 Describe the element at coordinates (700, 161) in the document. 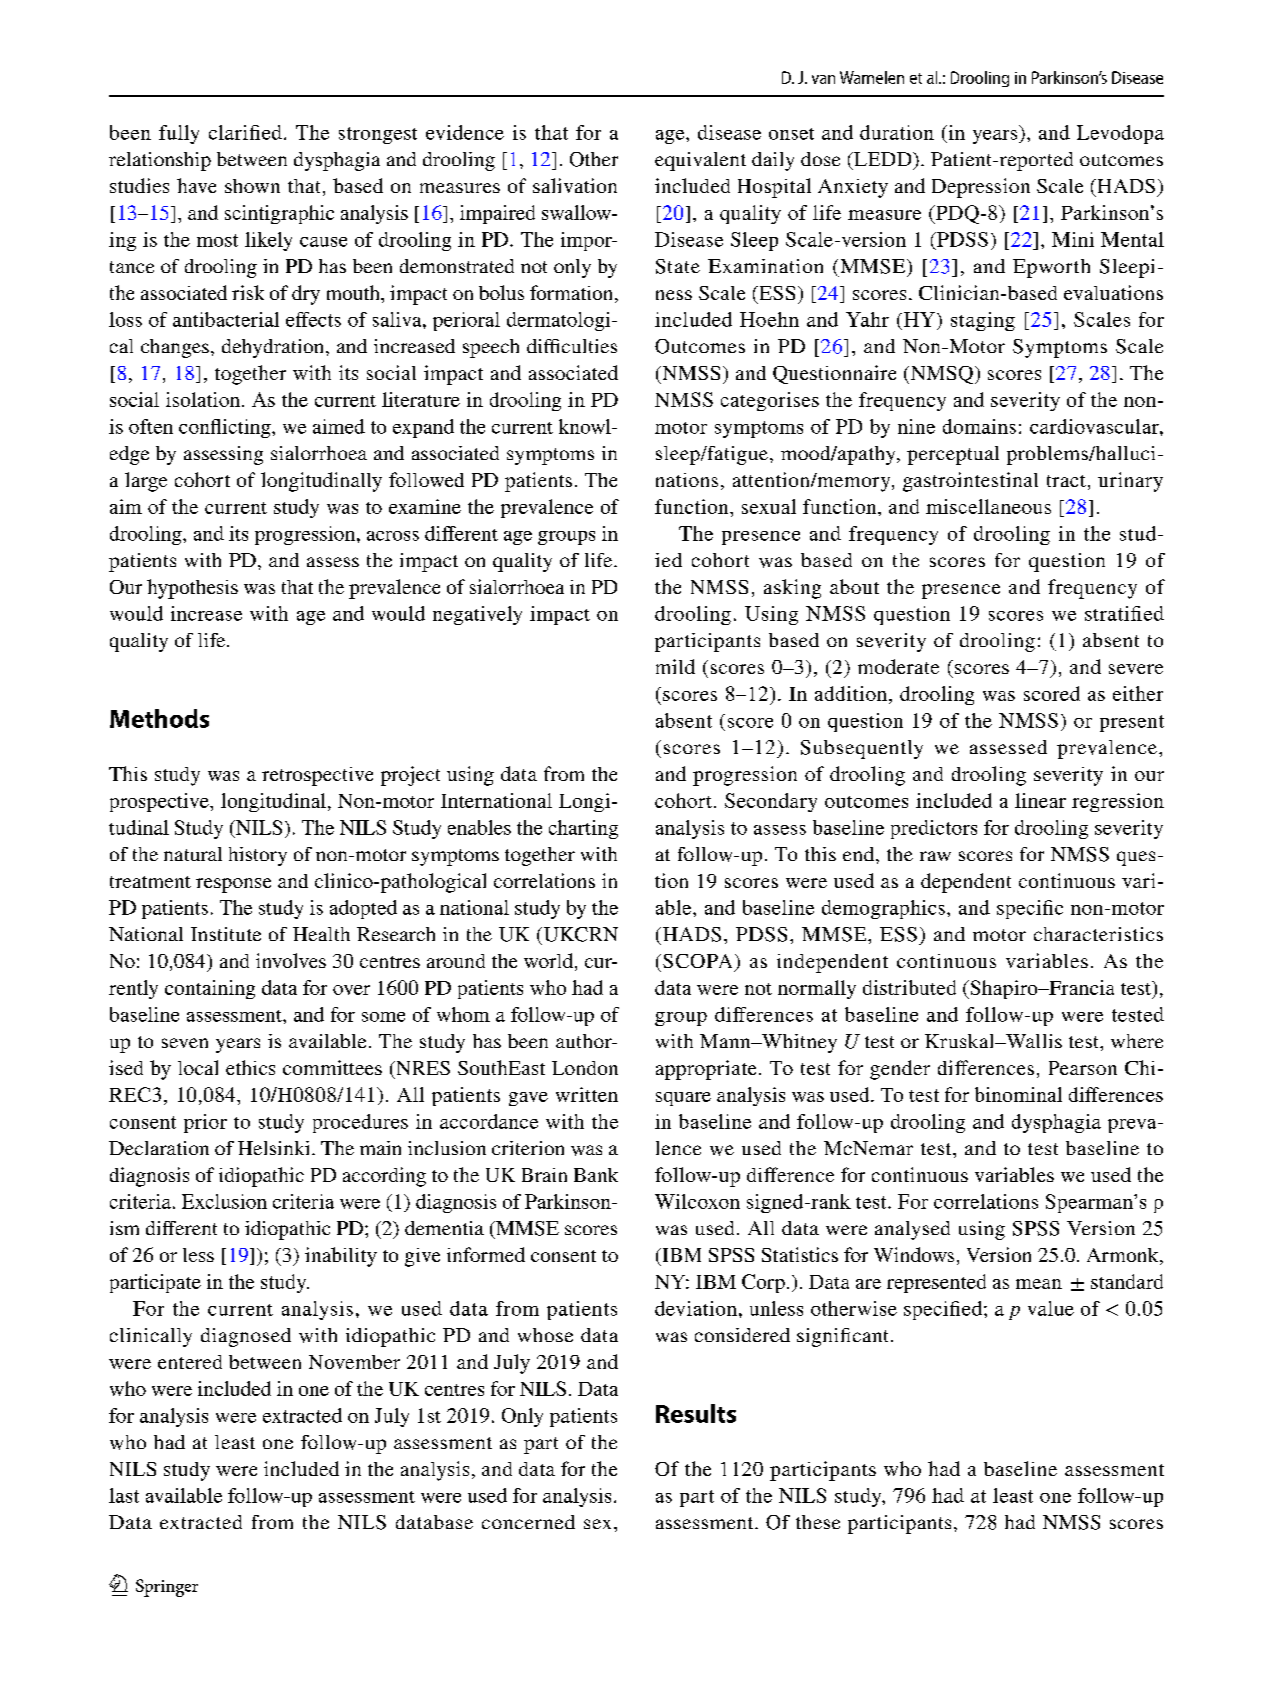

I see `equivalent` at that location.
